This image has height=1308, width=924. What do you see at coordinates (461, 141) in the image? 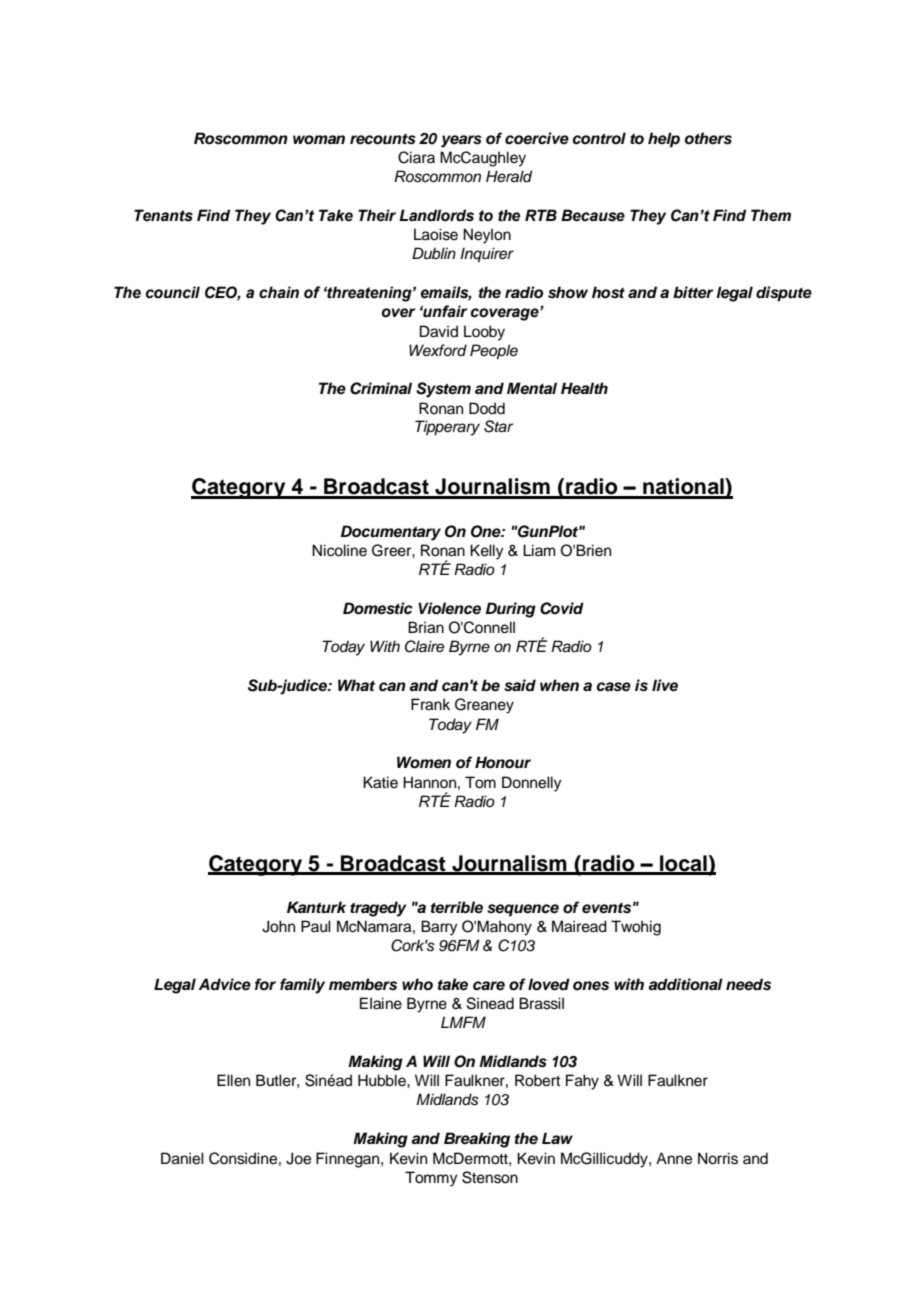
I see `years` at bounding box center [461, 141].
